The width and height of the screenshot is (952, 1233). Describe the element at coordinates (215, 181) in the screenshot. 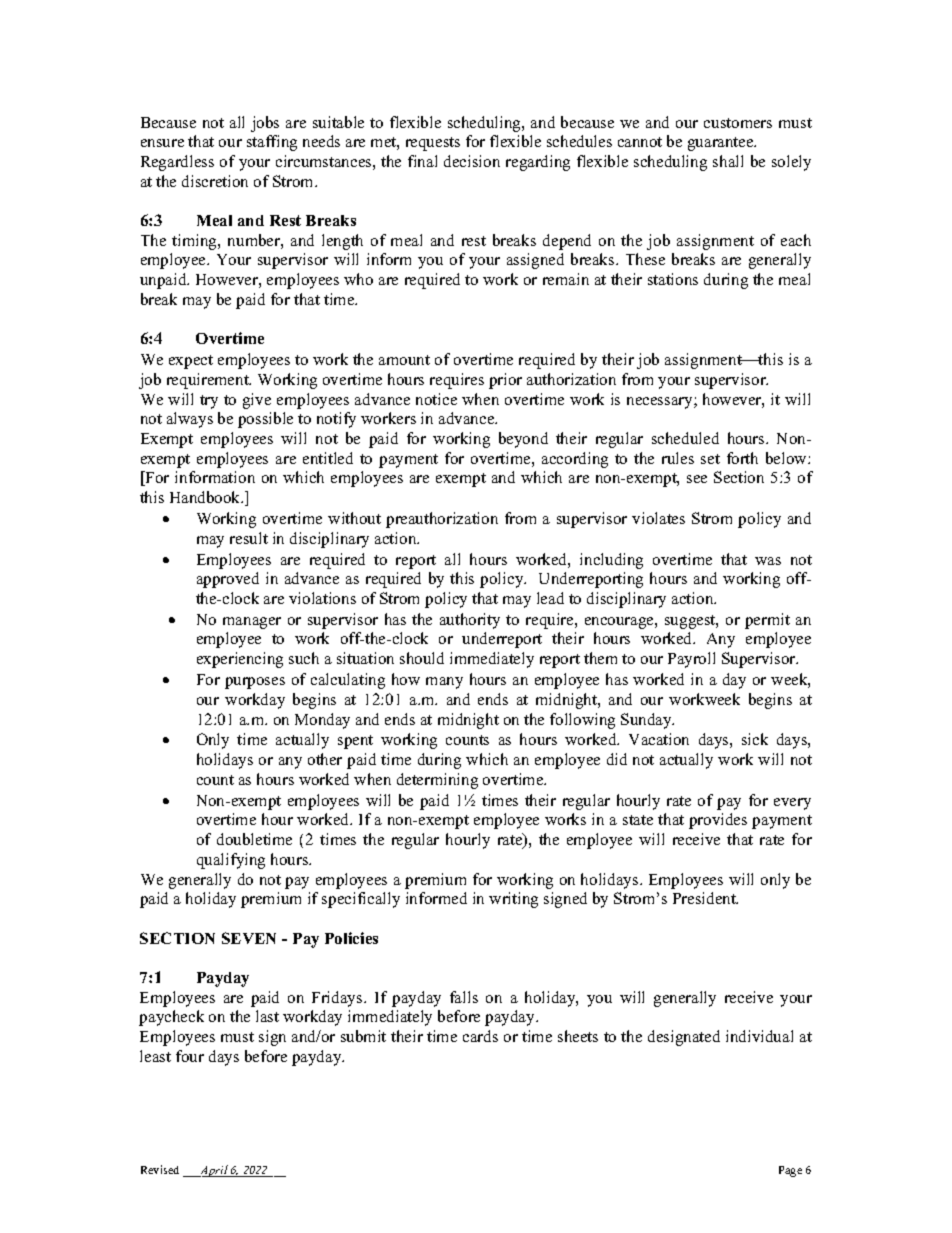

I see `discretion` at that location.
